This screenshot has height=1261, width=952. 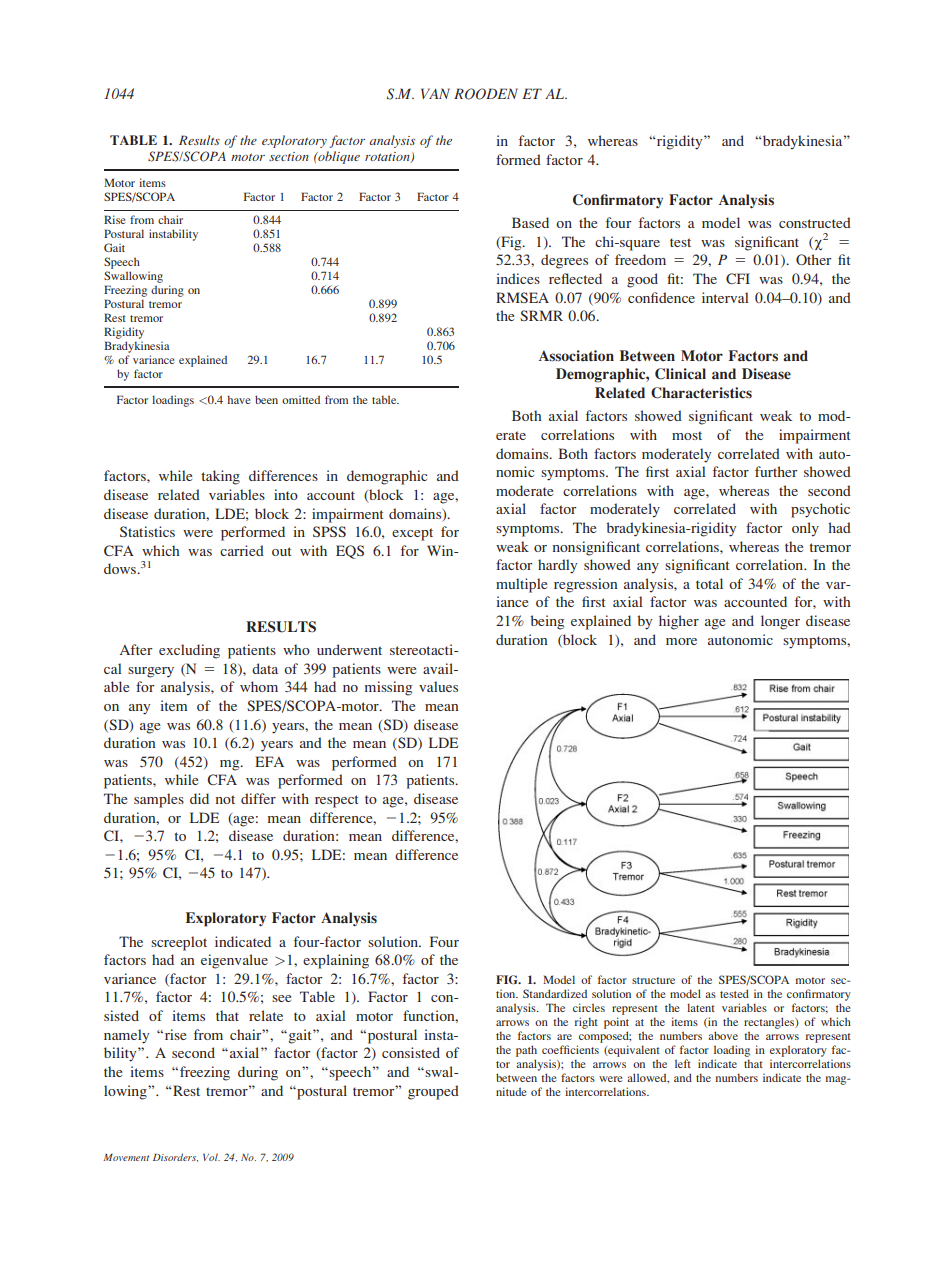 What do you see at coordinates (815, 222) in the screenshot?
I see `constructed` at bounding box center [815, 222].
